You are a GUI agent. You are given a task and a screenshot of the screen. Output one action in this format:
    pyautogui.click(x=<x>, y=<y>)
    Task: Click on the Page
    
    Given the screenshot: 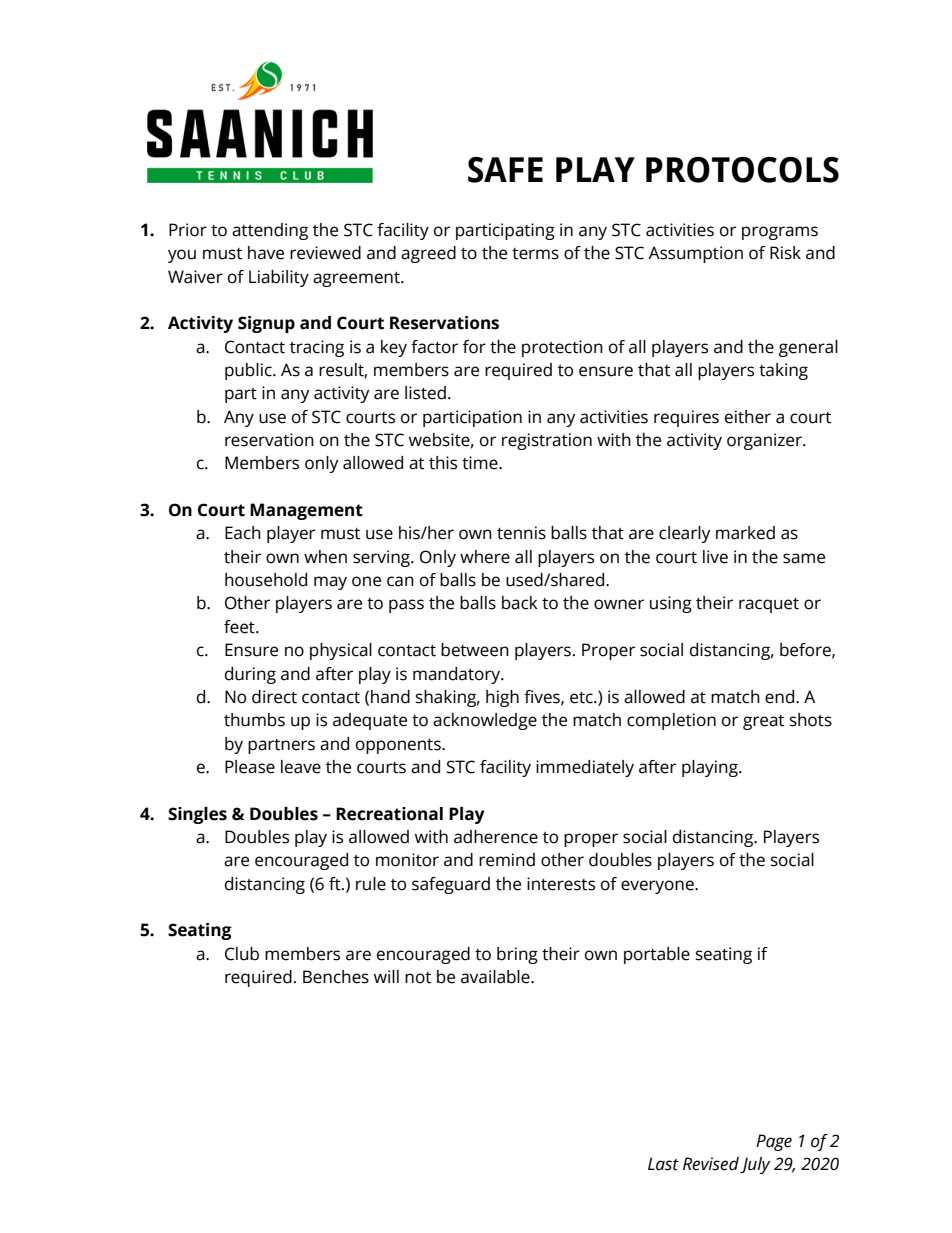 What is the action you would take?
    pyautogui.click(x=774, y=1142)
